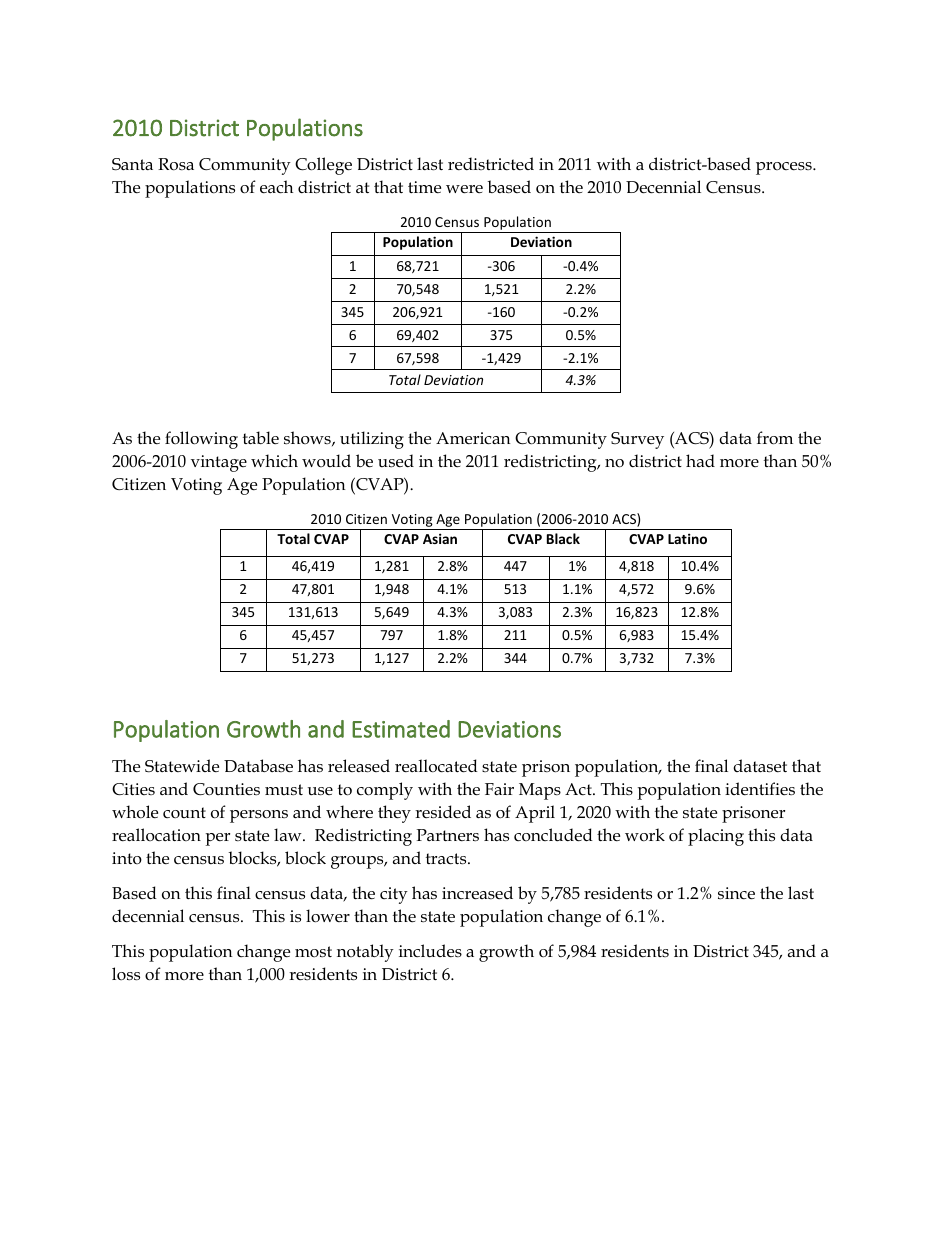 The width and height of the image is (952, 1233). Describe the element at coordinates (133, 789) in the image. I see `Cities` at that location.
